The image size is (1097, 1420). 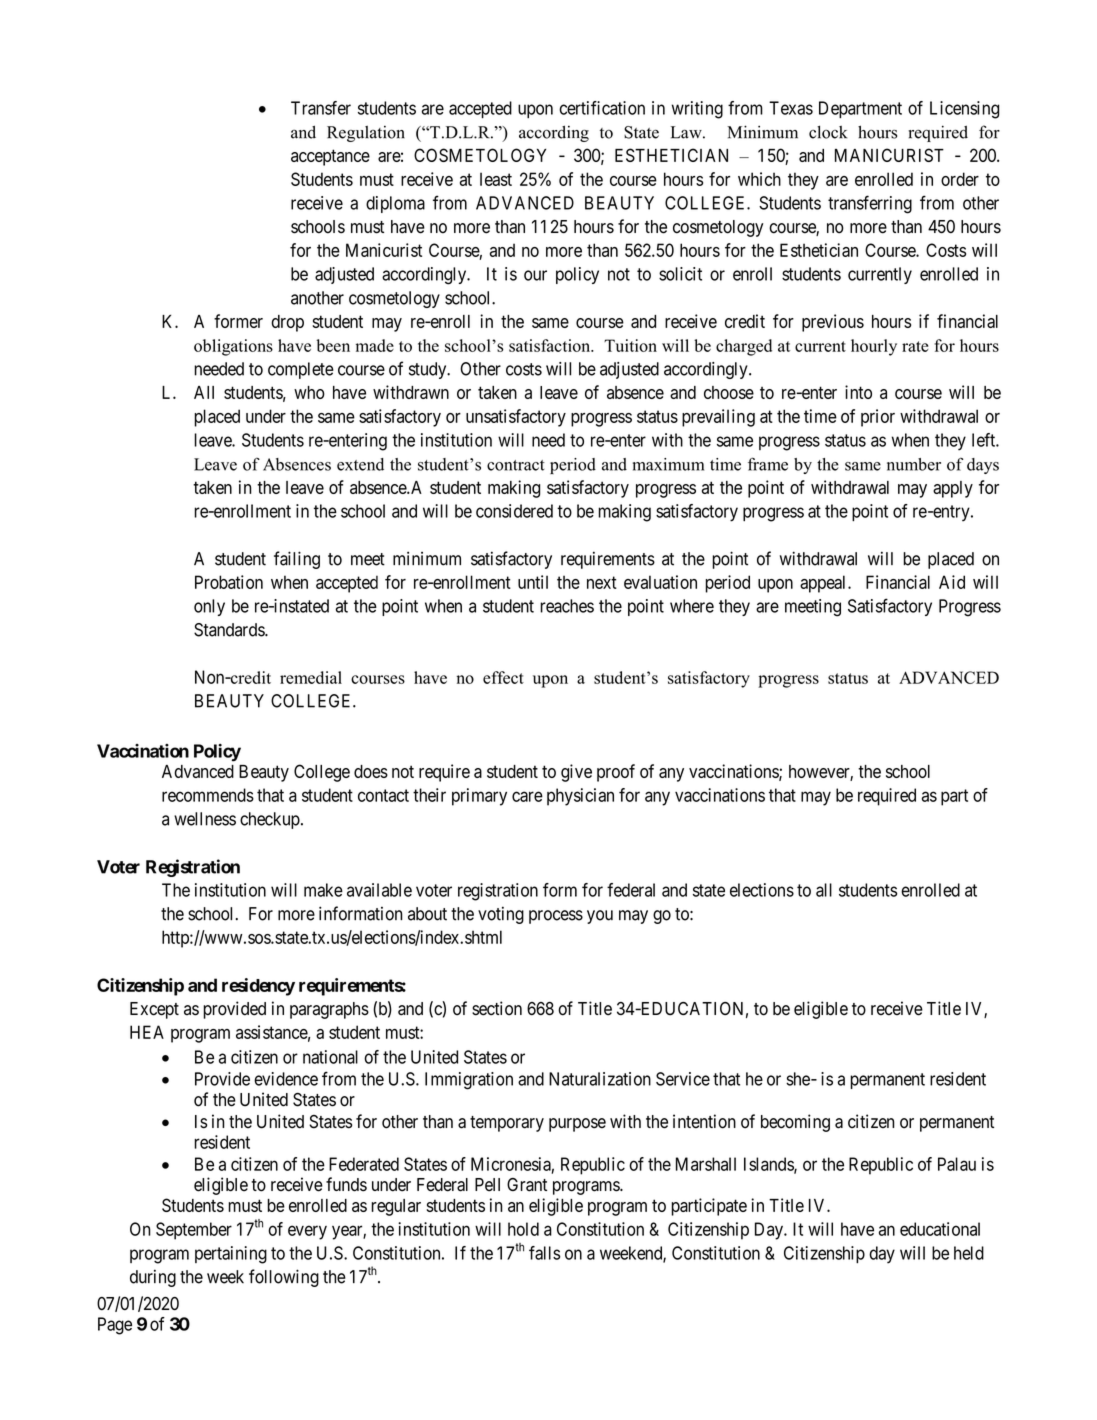 What do you see at coordinates (503, 677) in the document?
I see `effect` at bounding box center [503, 677].
